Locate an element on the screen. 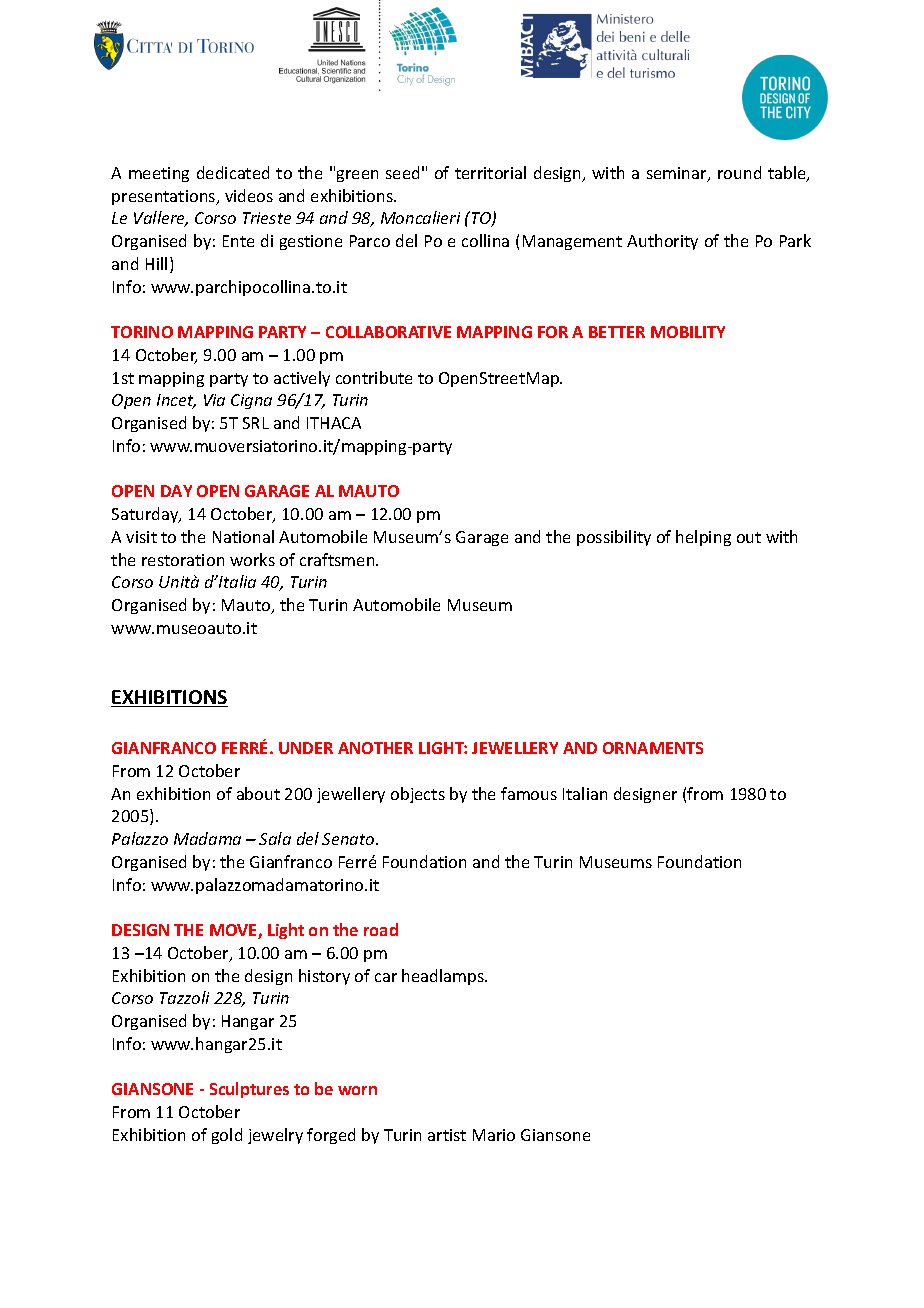  ORNAMENTS is located at coordinates (653, 748).
